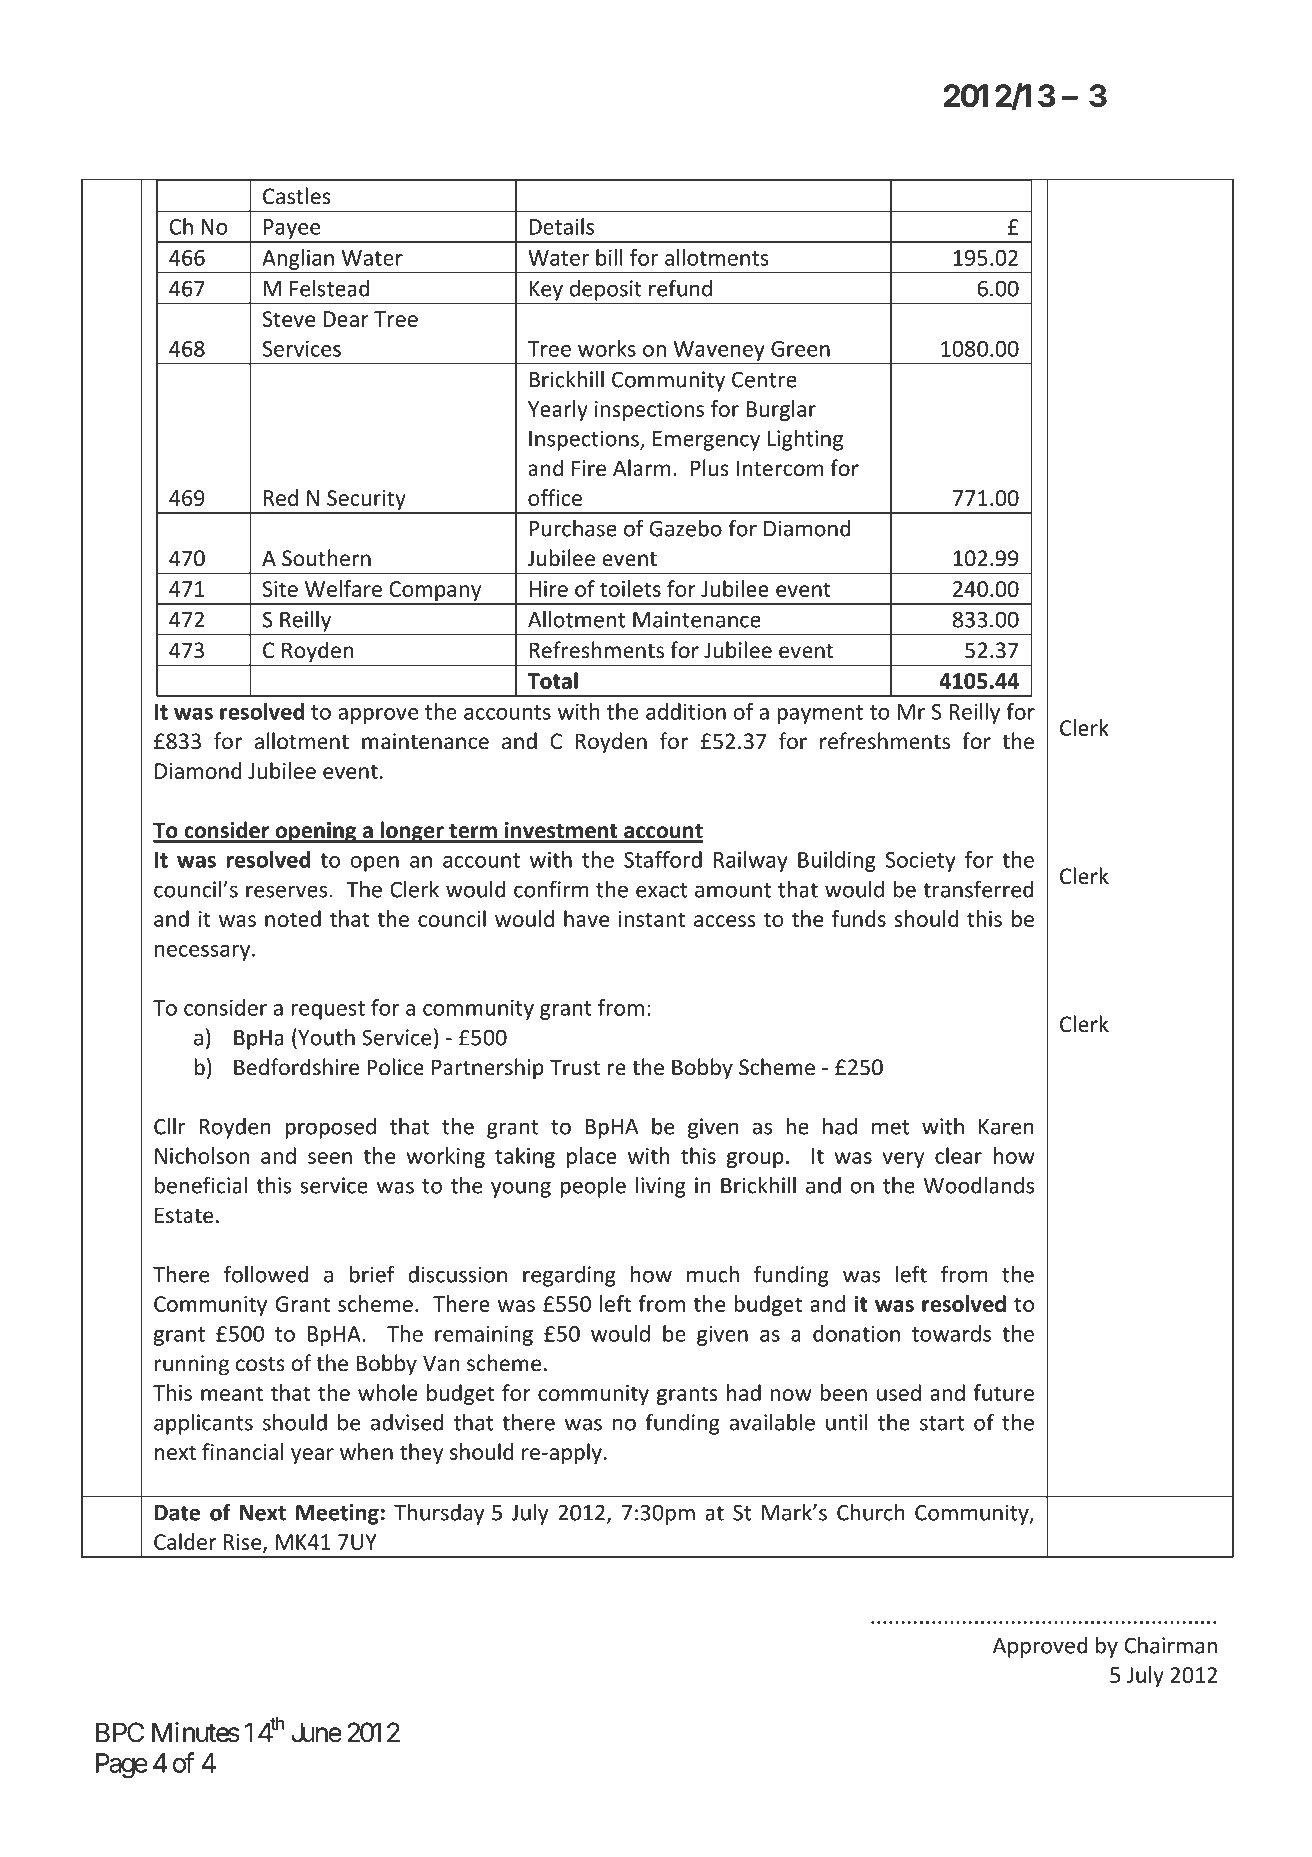  I want to click on Thursday, so click(439, 1514).
